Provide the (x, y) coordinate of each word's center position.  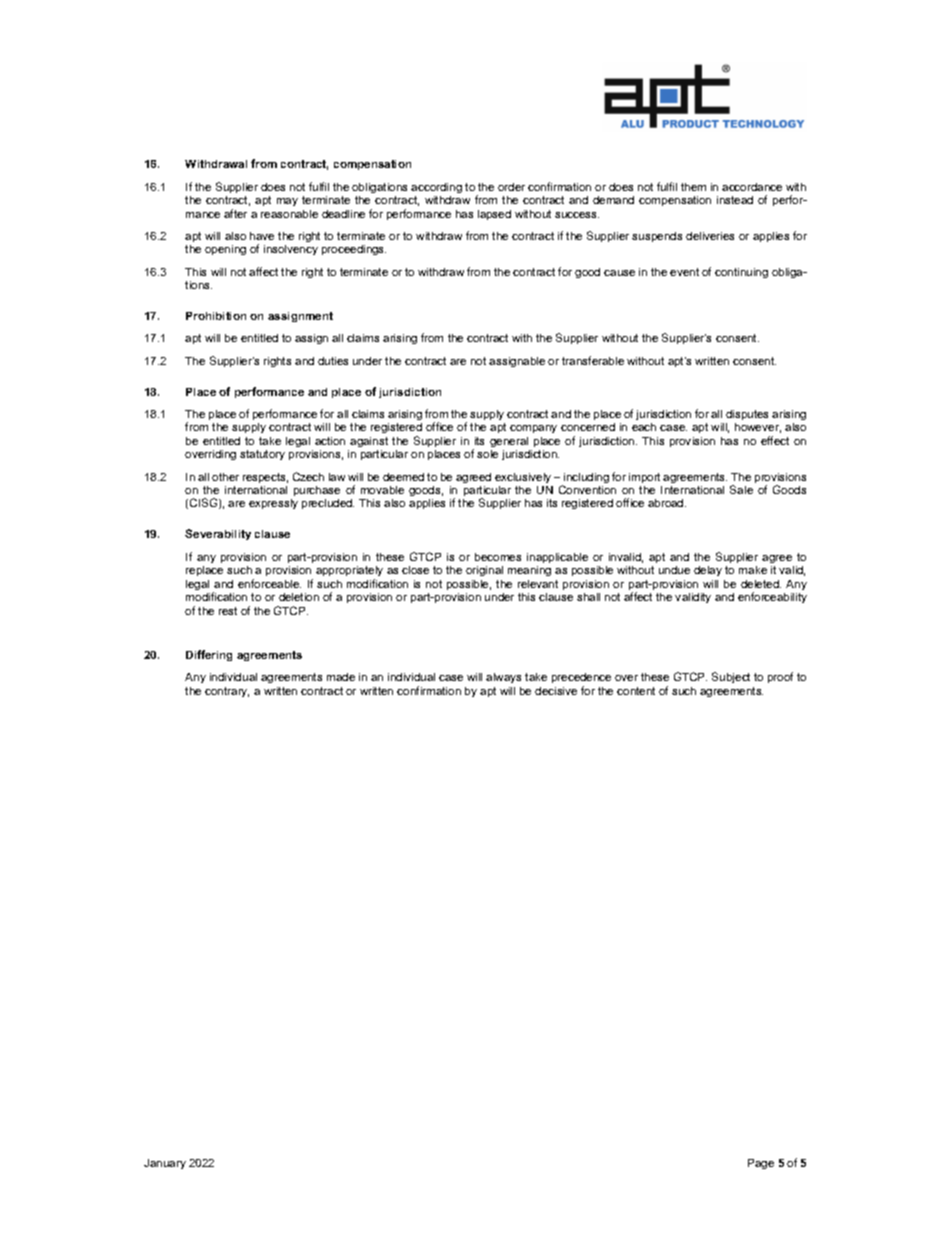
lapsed (494, 215)
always (503, 678)
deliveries (710, 236)
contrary (227, 692)
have (262, 236)
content (636, 691)
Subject (731, 677)
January (165, 1164)
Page (761, 1164)
